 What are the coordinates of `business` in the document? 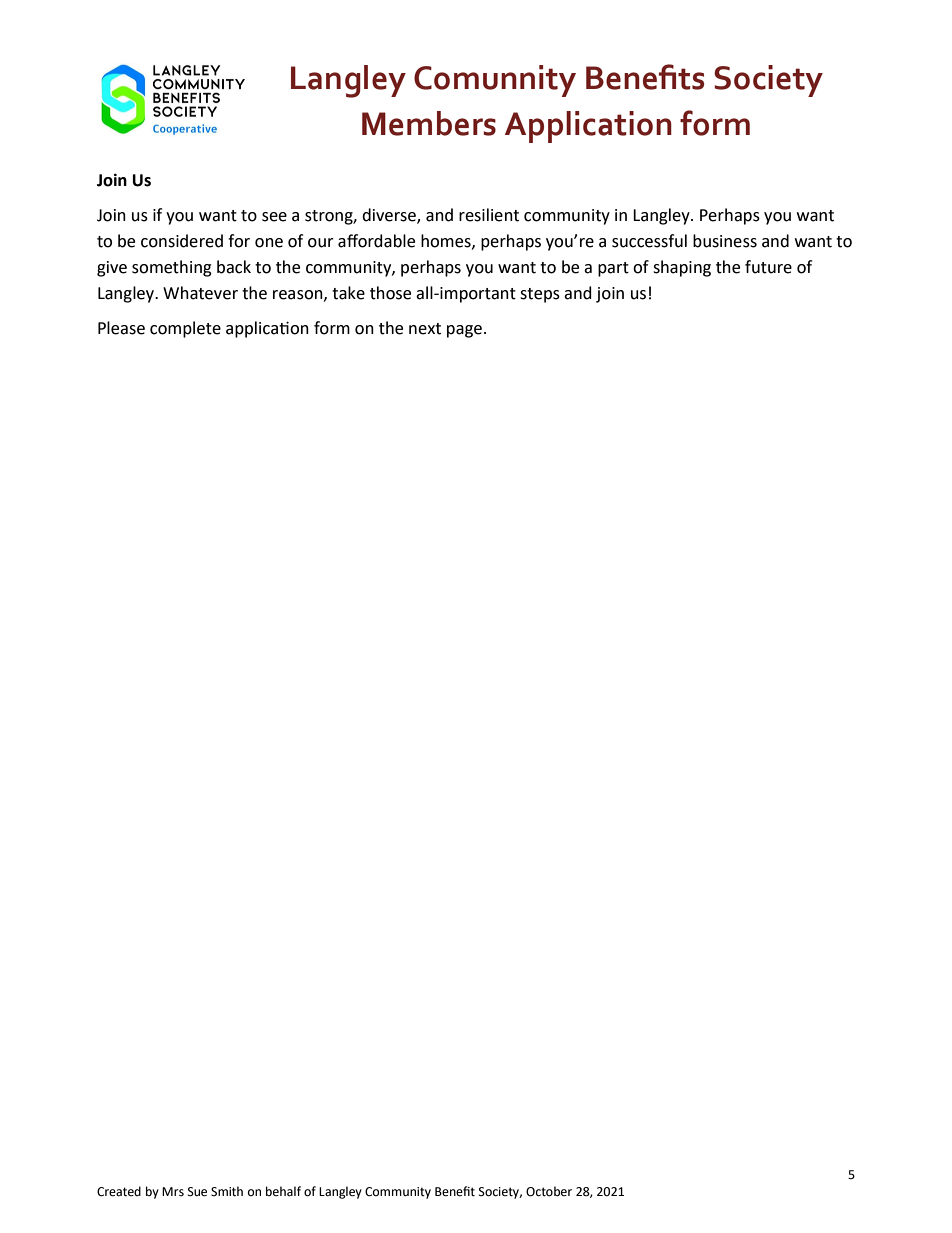 It's located at (725, 241).
